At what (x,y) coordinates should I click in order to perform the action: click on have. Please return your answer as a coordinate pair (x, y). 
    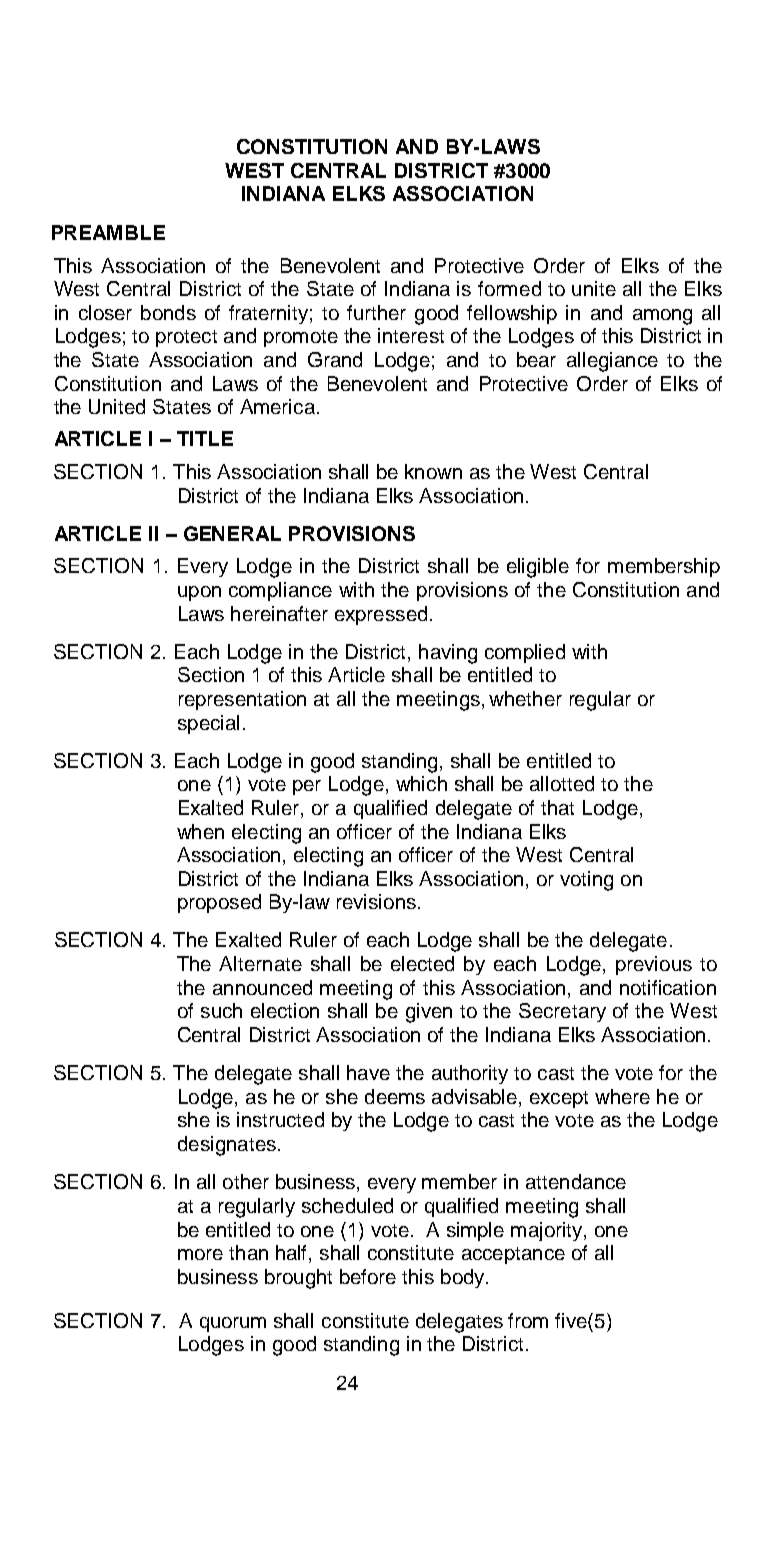
    Looking at the image, I should click on (368, 1072).
